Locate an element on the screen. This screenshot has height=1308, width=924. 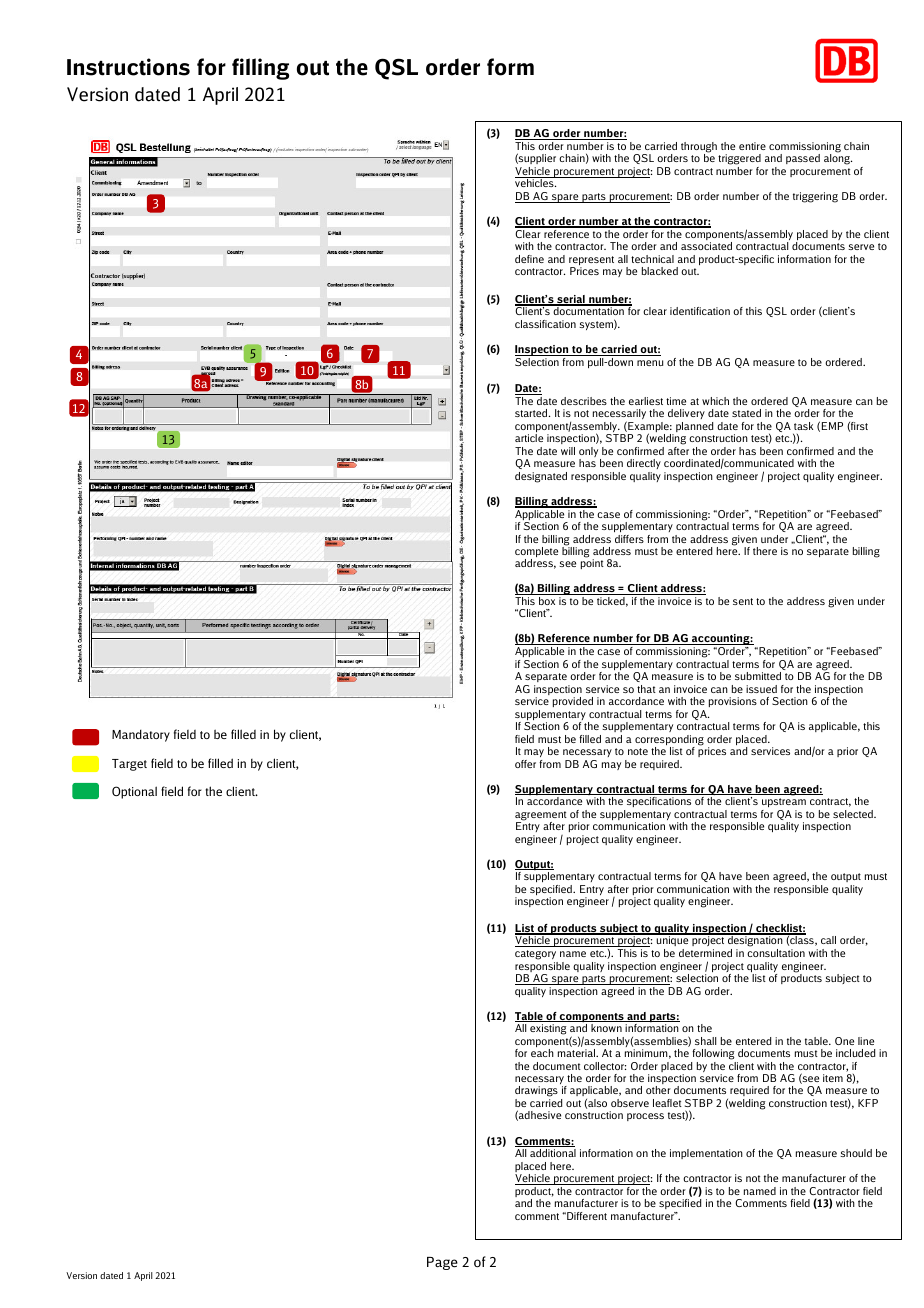
Page is located at coordinates (442, 1263).
